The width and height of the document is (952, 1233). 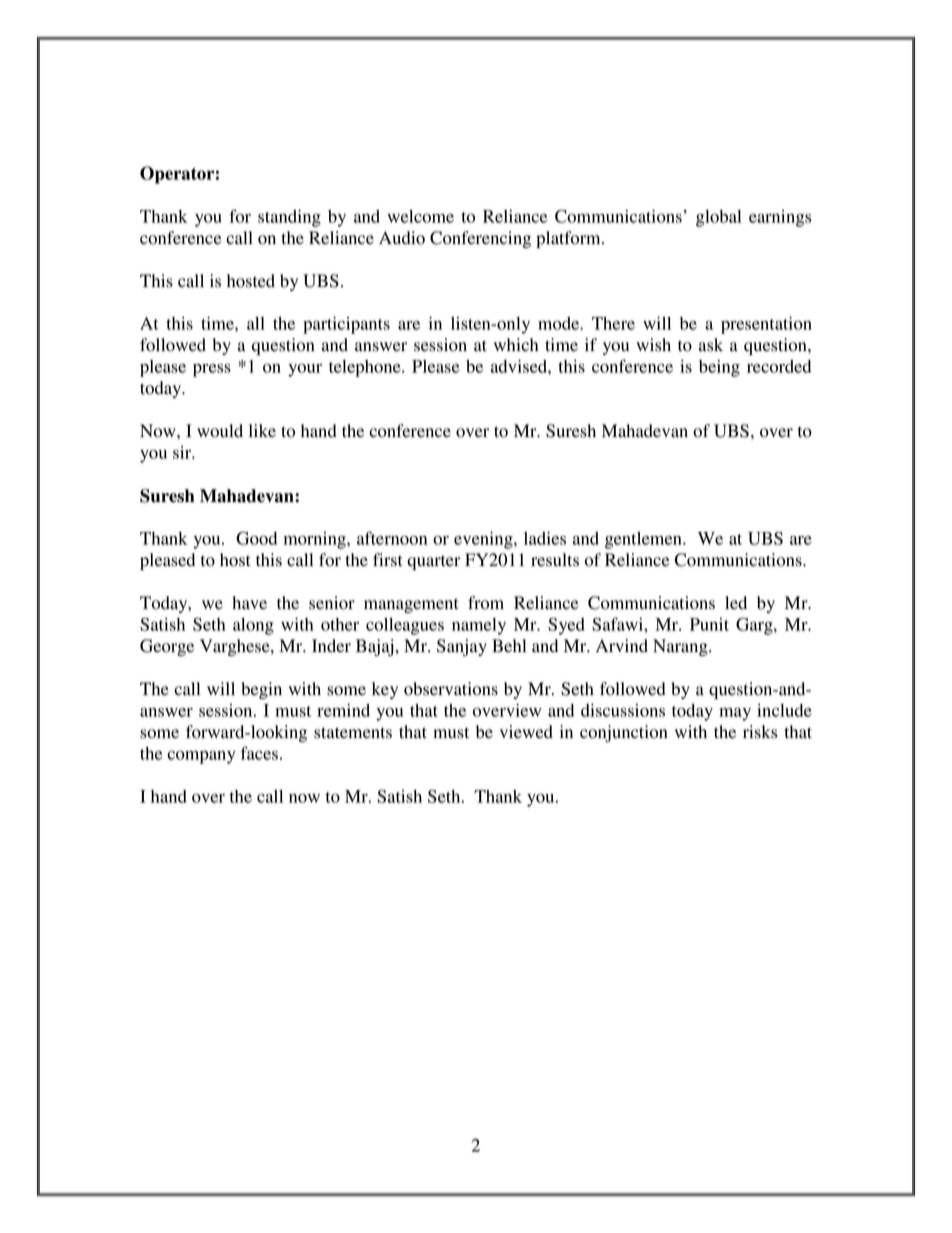 I want to click on led, so click(x=736, y=603).
